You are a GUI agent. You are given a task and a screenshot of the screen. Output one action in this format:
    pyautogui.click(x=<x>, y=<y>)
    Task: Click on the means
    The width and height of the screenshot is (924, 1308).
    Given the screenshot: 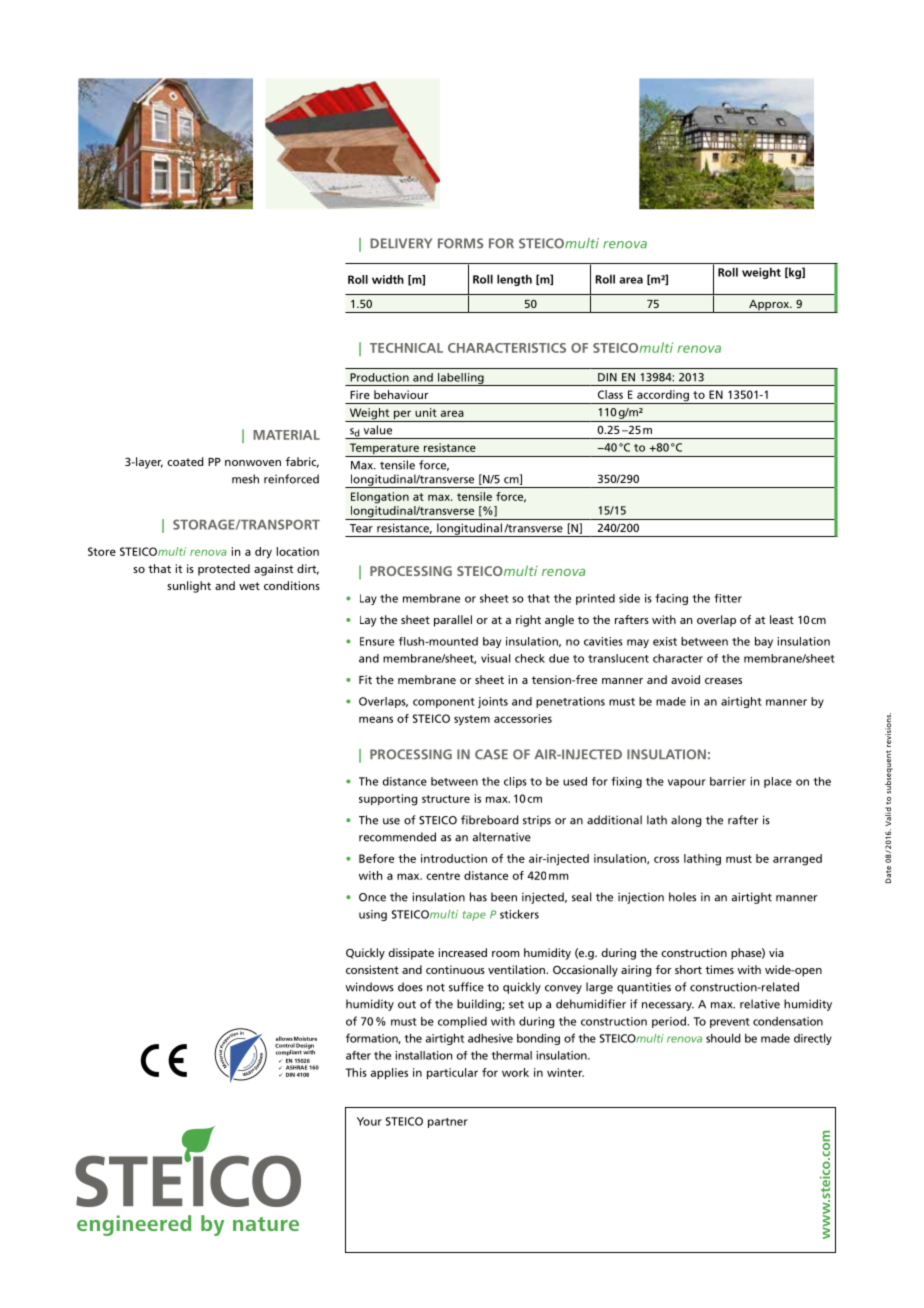 What is the action you would take?
    pyautogui.click(x=376, y=719)
